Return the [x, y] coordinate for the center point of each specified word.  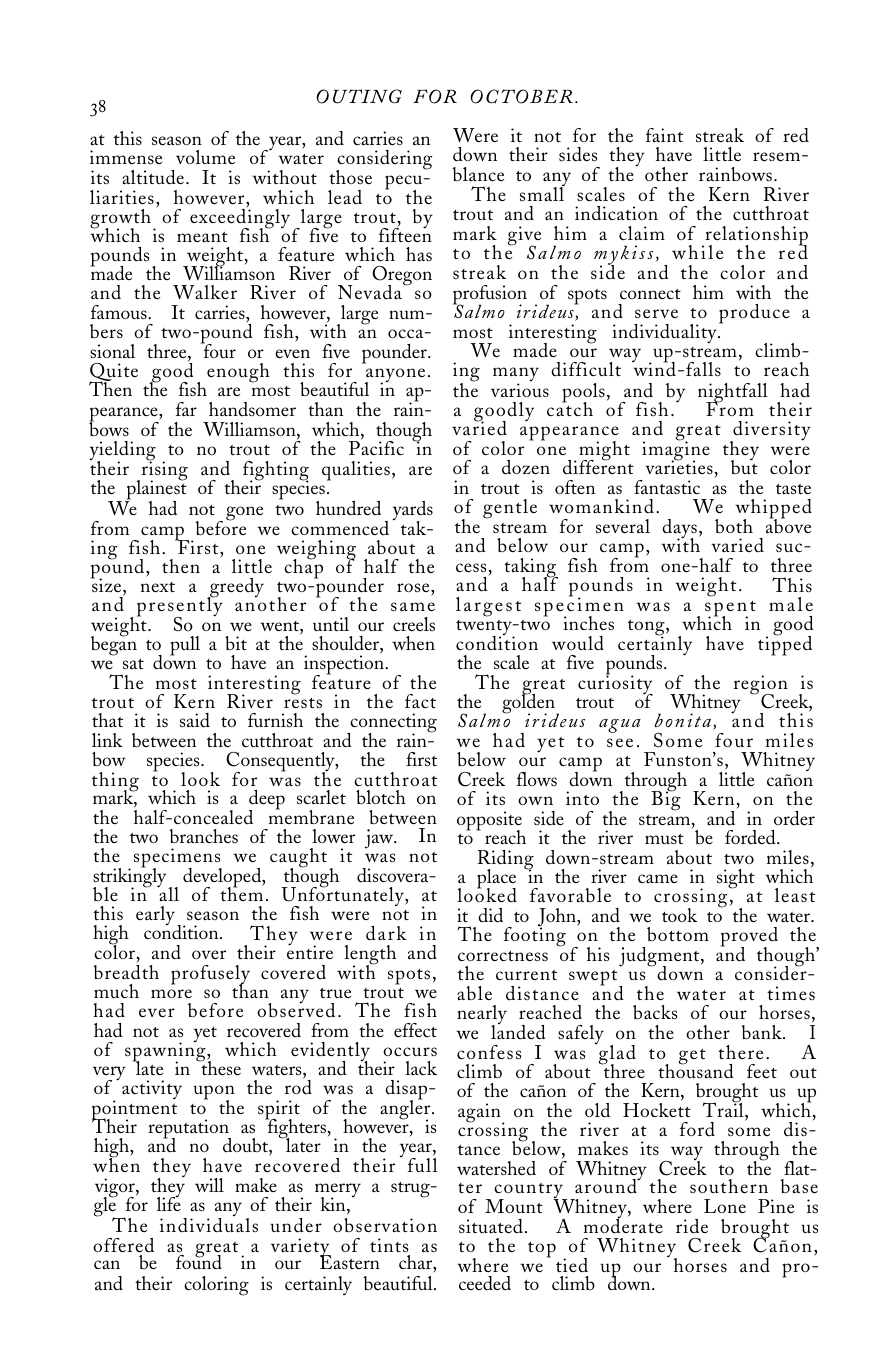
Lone [725, 1206]
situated [491, 1226]
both [734, 526]
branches [203, 836]
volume [205, 157]
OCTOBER [521, 96]
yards [413, 512]
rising [163, 471]
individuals [209, 1224]
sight [736, 879]
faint [664, 135]
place [496, 880]
